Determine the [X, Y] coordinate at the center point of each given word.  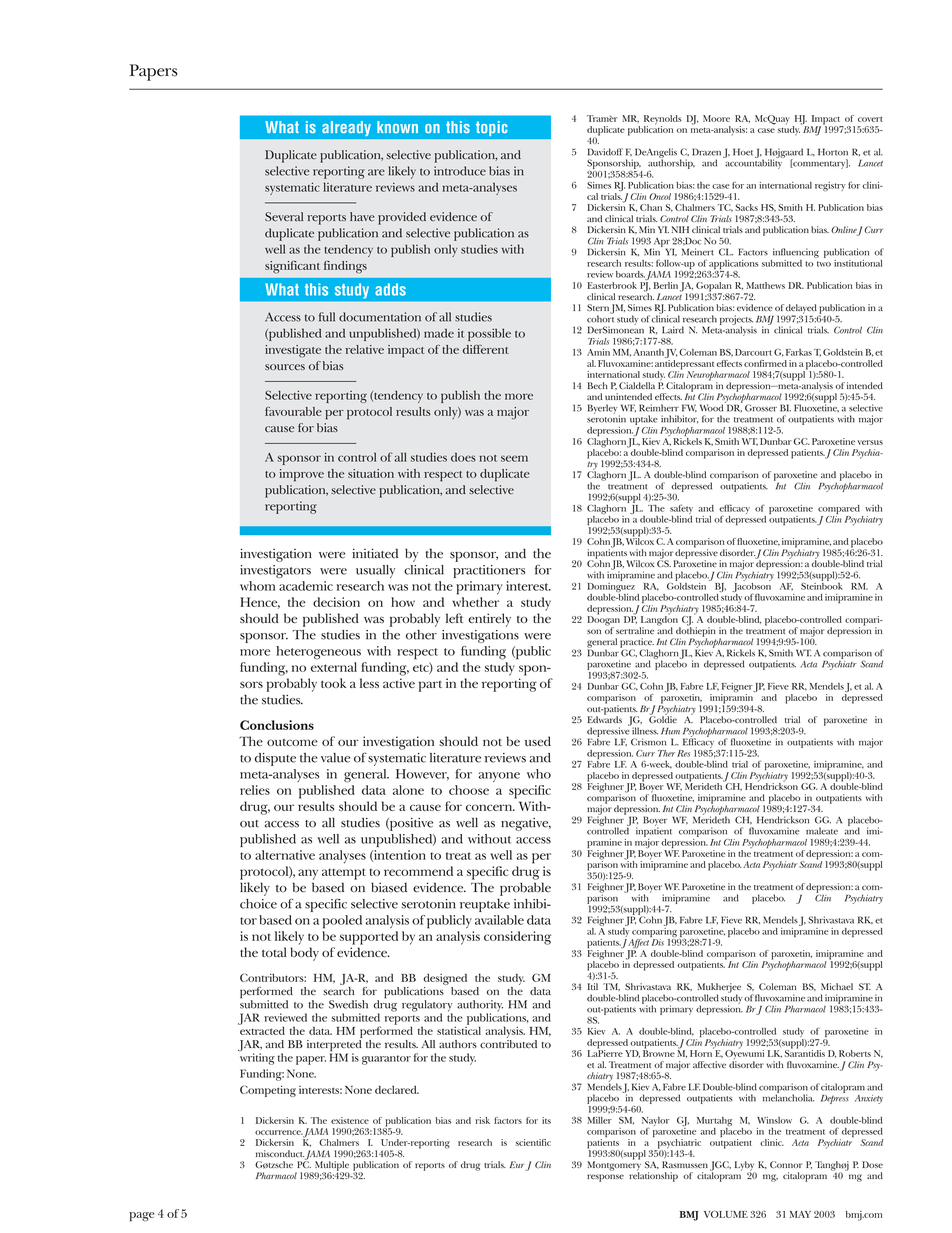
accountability [754, 163]
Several [284, 216]
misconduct [280, 1153]
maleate [822, 831]
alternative [285, 855]
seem [514, 458]
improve [301, 475]
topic [491, 128]
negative [526, 824]
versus [870, 442]
